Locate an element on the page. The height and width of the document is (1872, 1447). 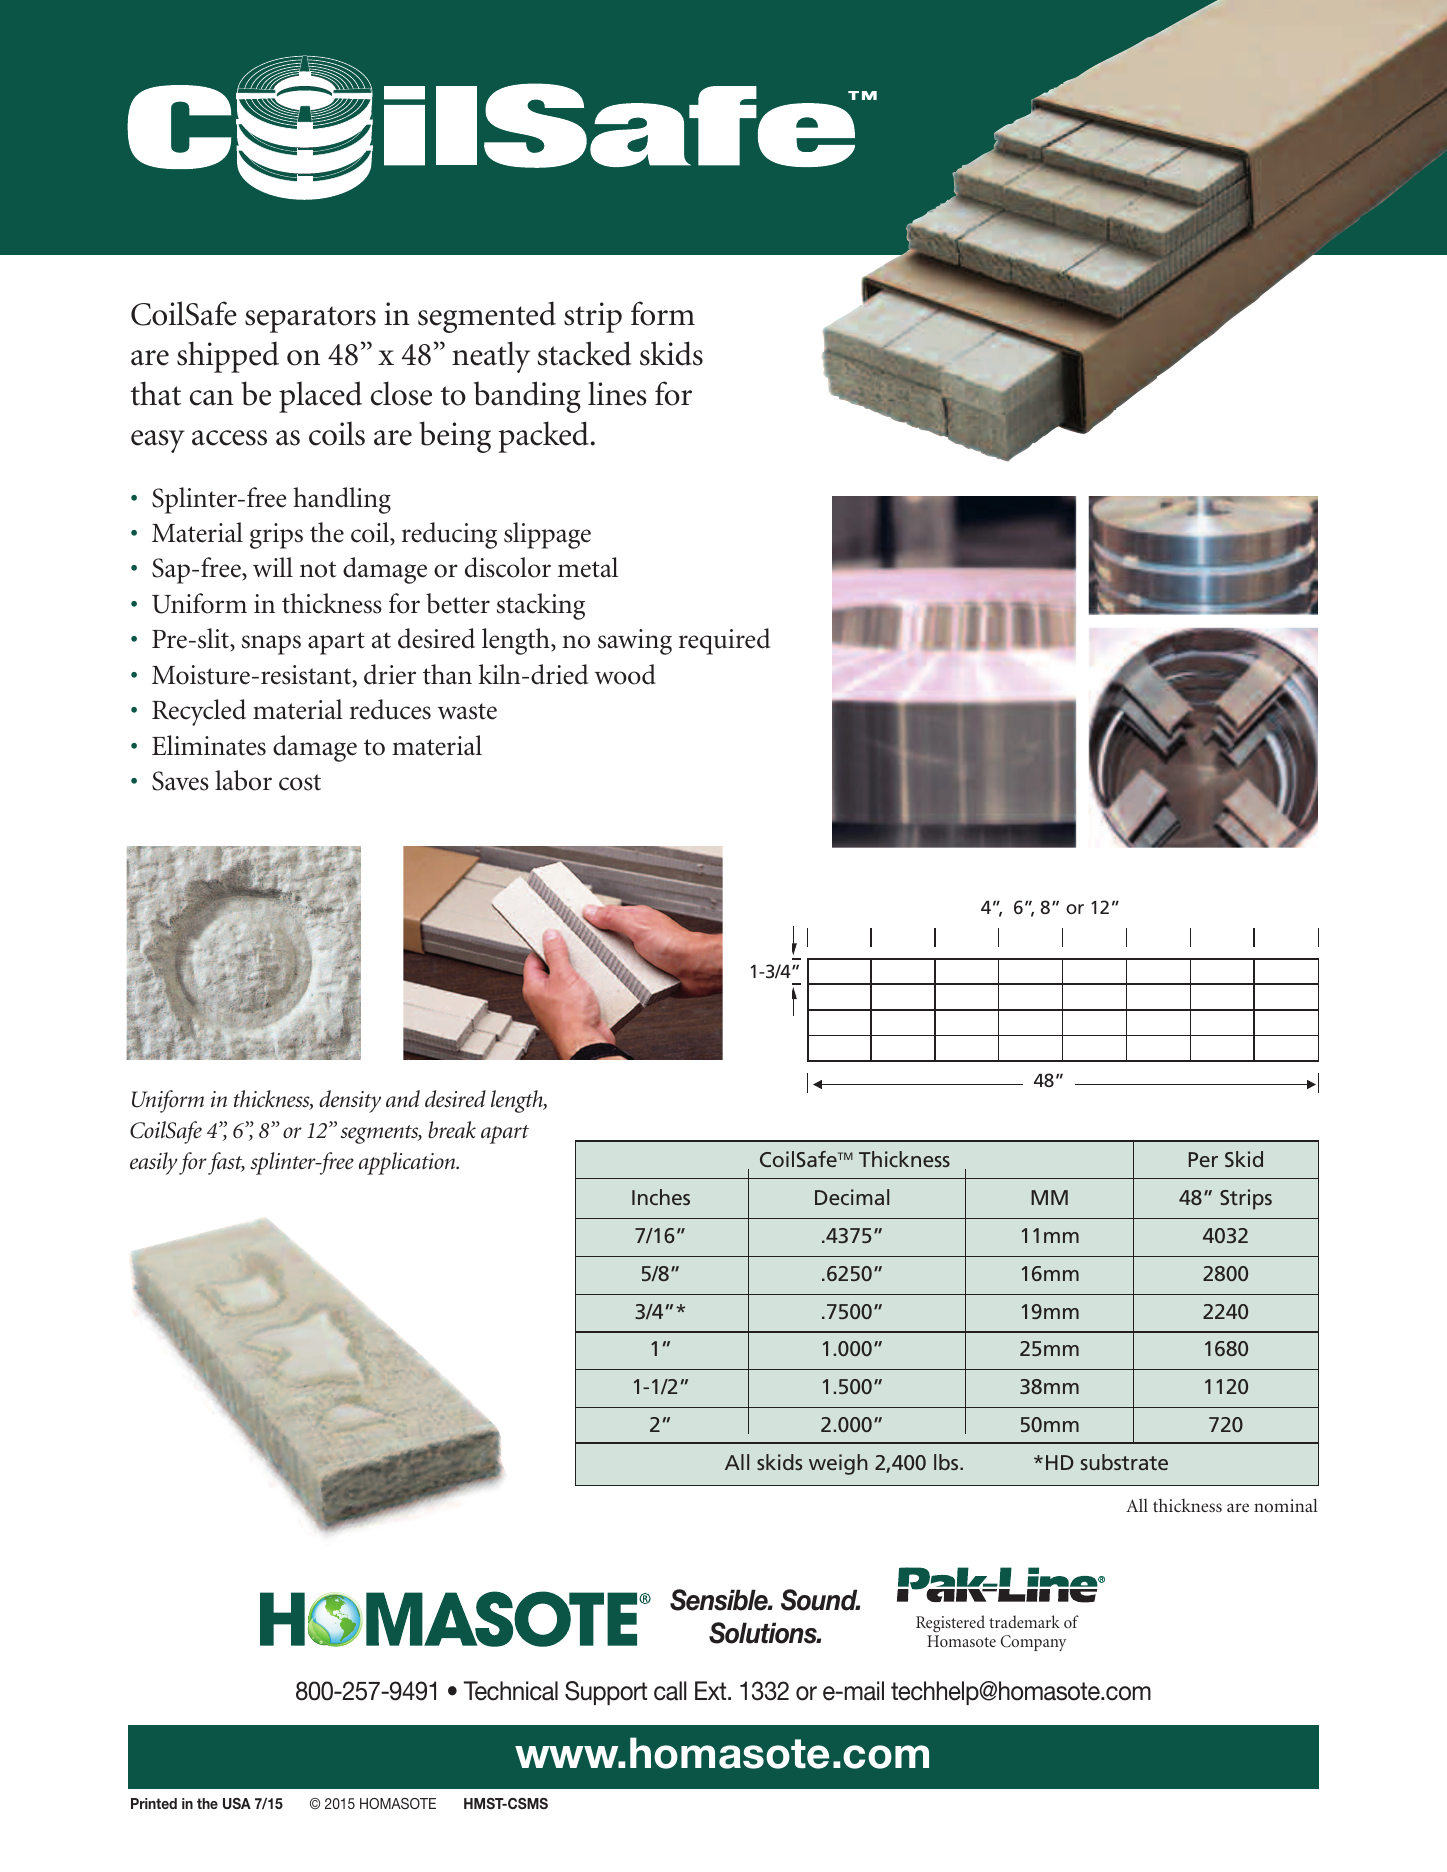
Decimal is located at coordinates (852, 1197).
